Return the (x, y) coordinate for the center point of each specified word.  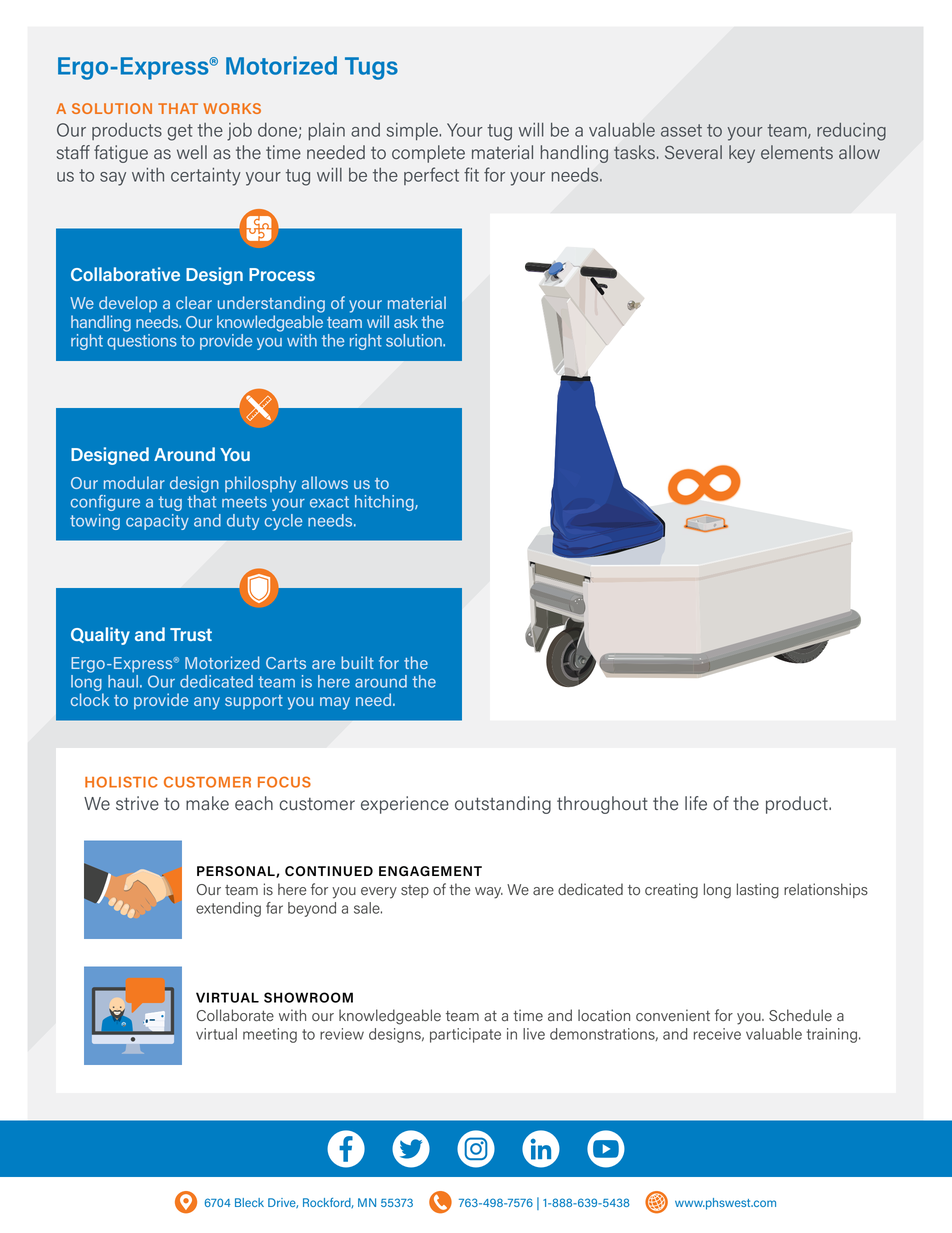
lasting (758, 891)
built (357, 662)
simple (413, 131)
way (489, 893)
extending (228, 909)
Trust (191, 634)
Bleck (249, 1202)
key (742, 154)
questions (142, 342)
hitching (385, 503)
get (180, 132)
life (696, 803)
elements (797, 152)
